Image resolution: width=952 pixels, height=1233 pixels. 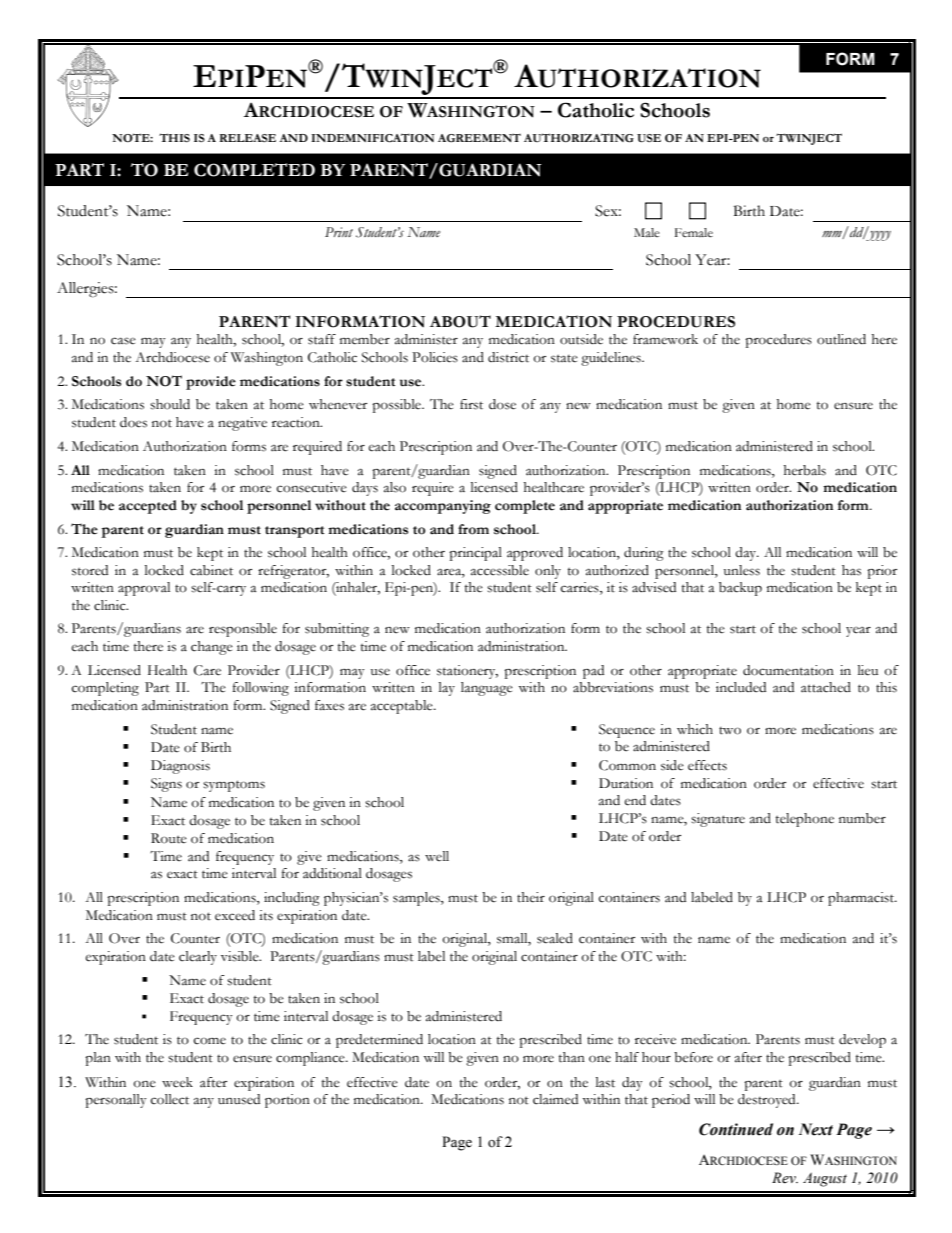 I want to click on AGREEMENT, so click(x=479, y=138).
